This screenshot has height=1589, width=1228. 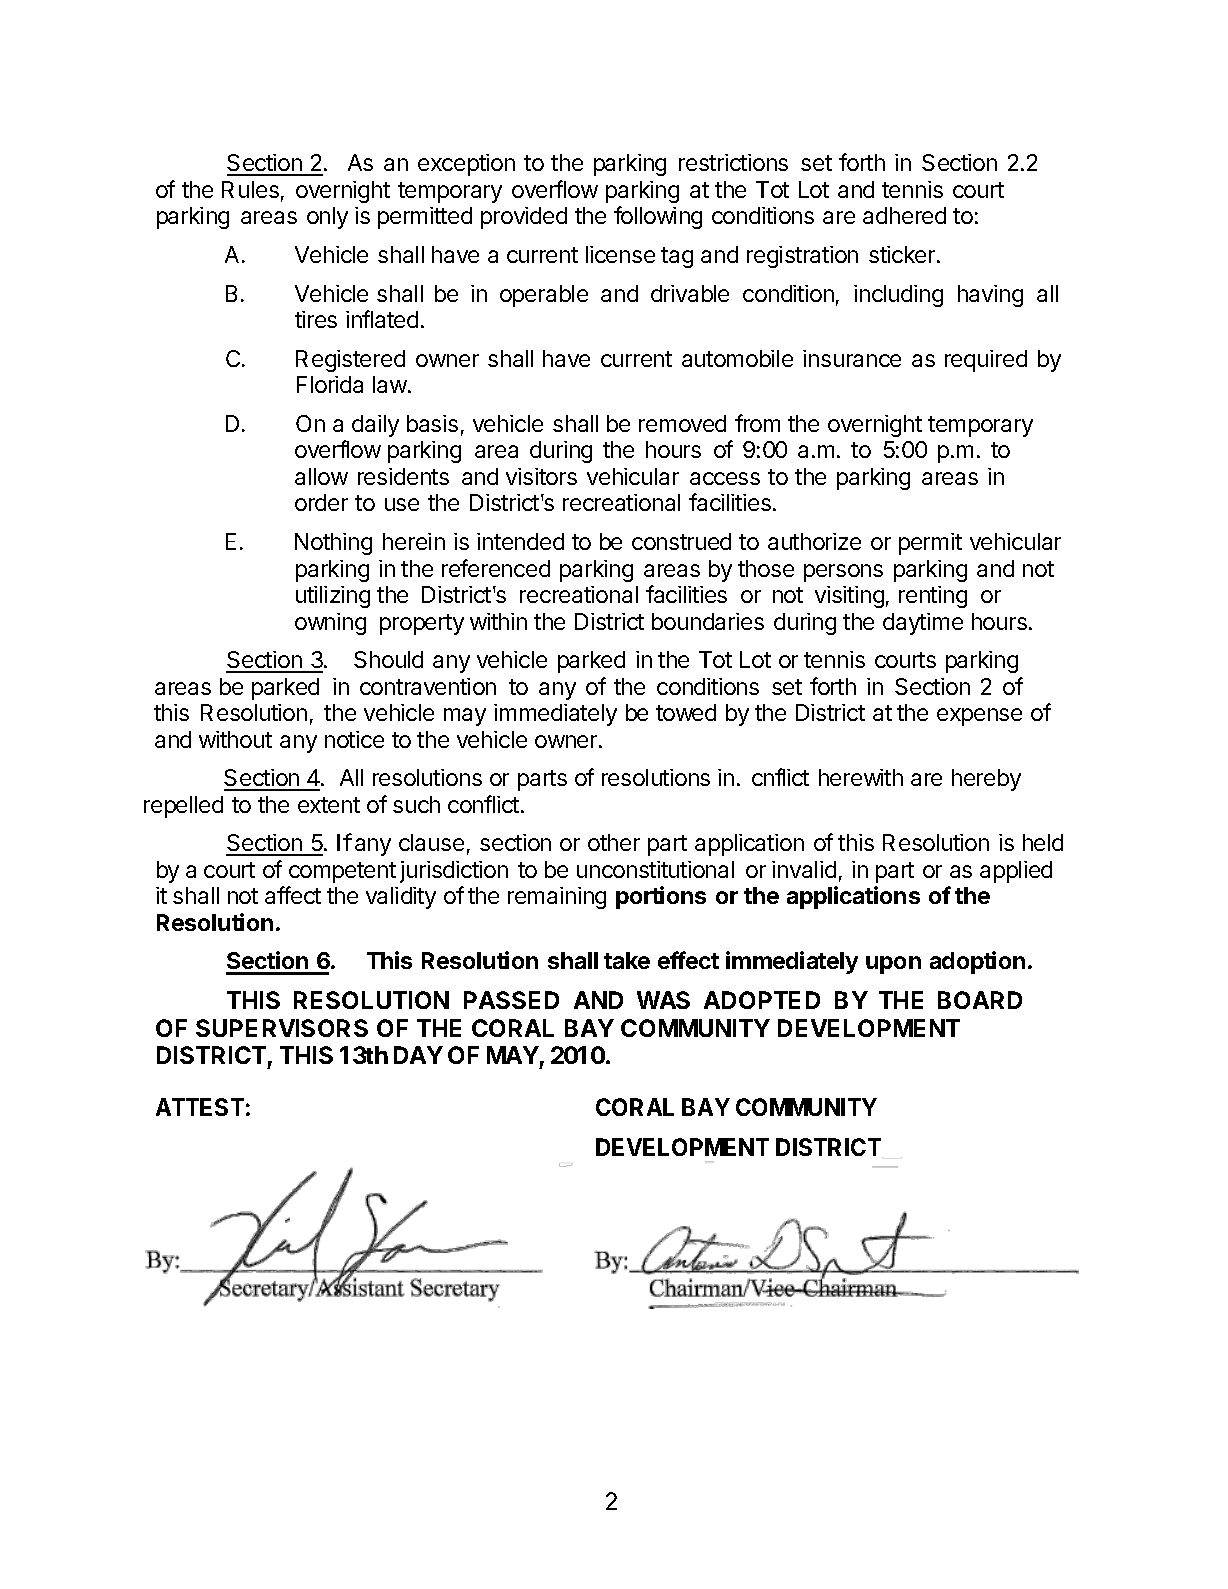 I want to click on adhered, so click(x=904, y=215).
